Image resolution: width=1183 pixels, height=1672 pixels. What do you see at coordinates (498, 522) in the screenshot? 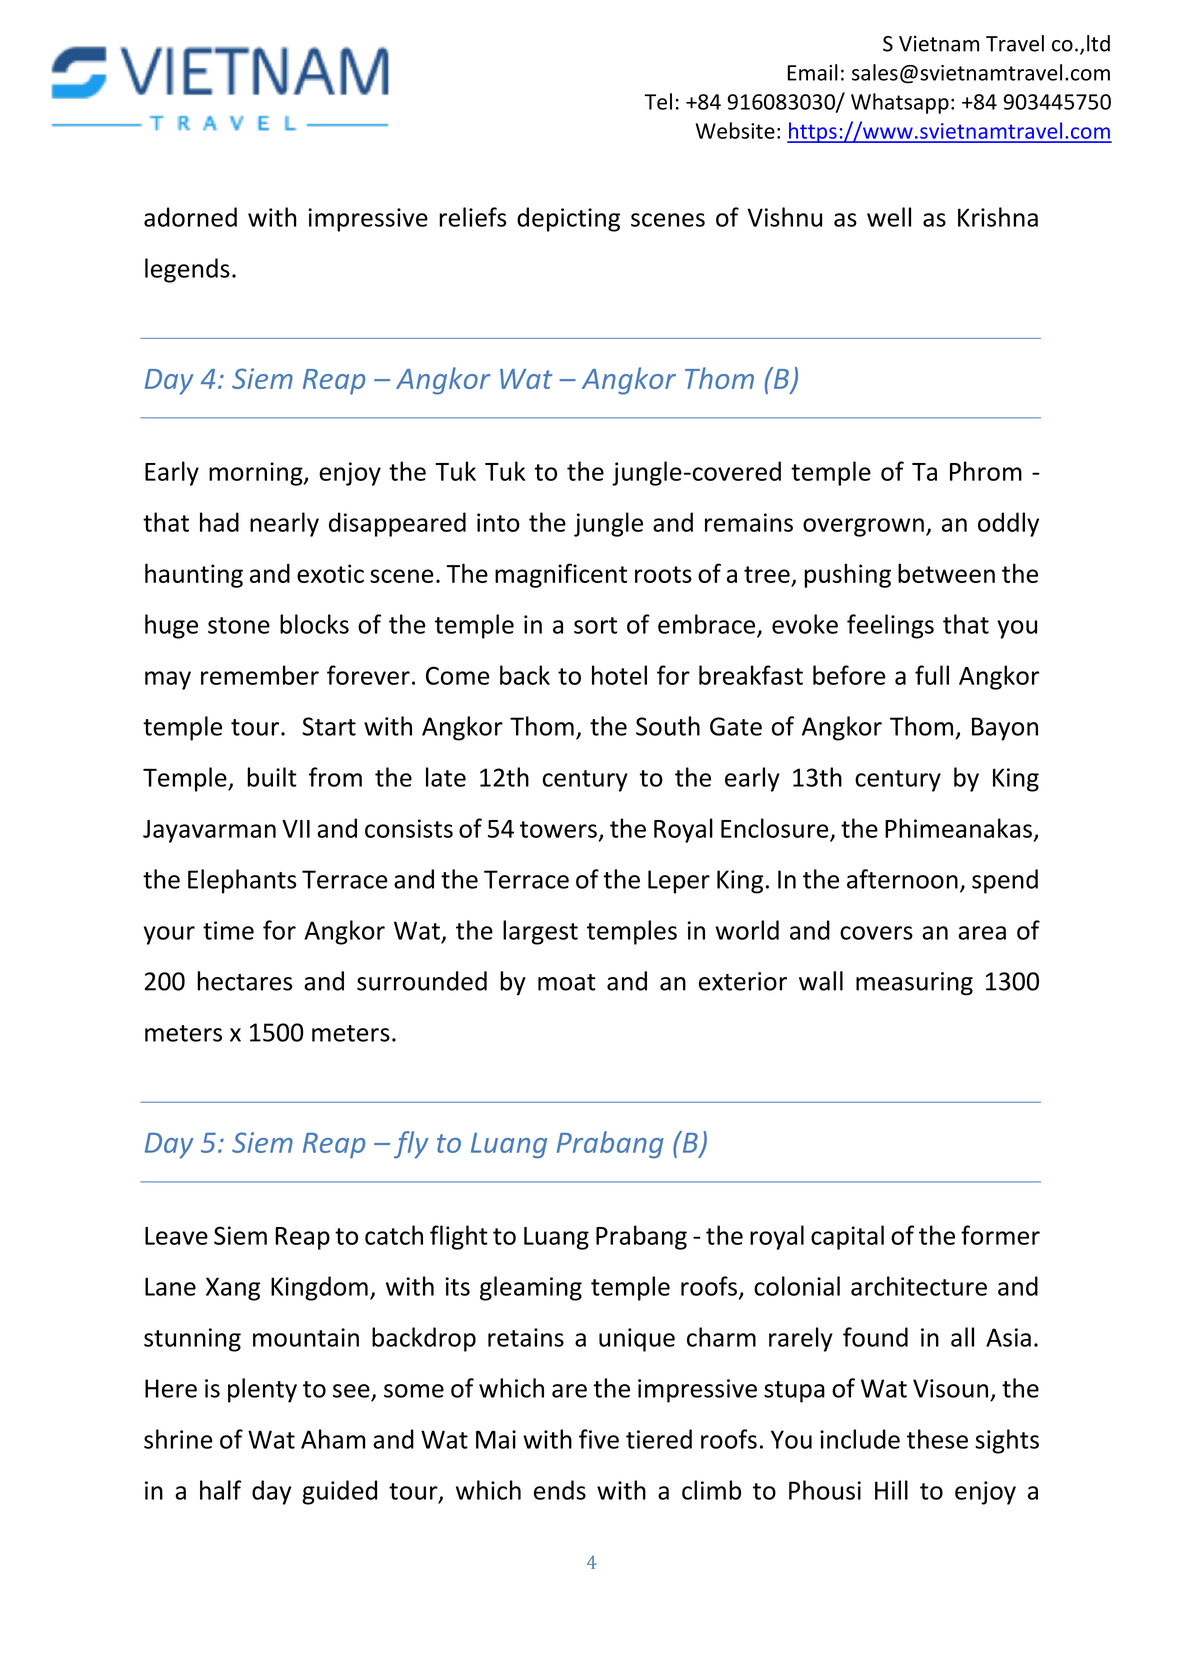
I see `into` at bounding box center [498, 522].
